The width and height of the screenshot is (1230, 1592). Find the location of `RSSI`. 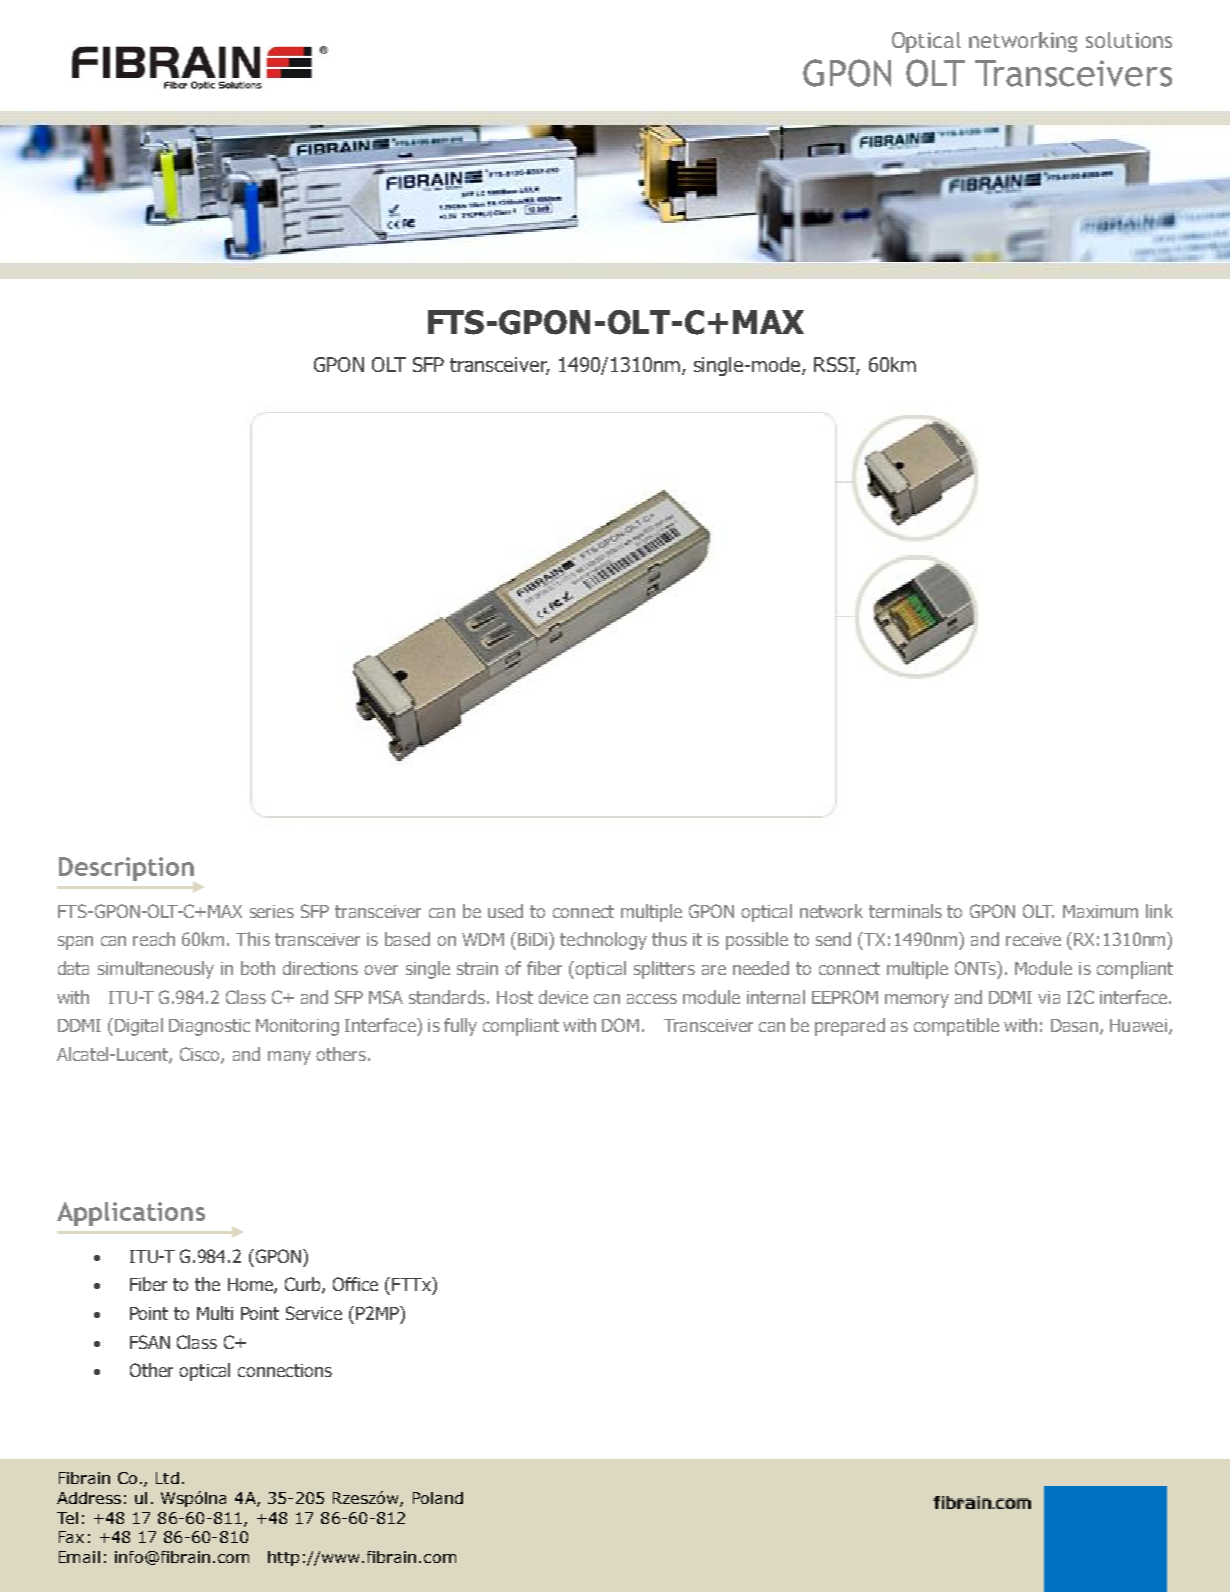

RSSI is located at coordinates (835, 366).
